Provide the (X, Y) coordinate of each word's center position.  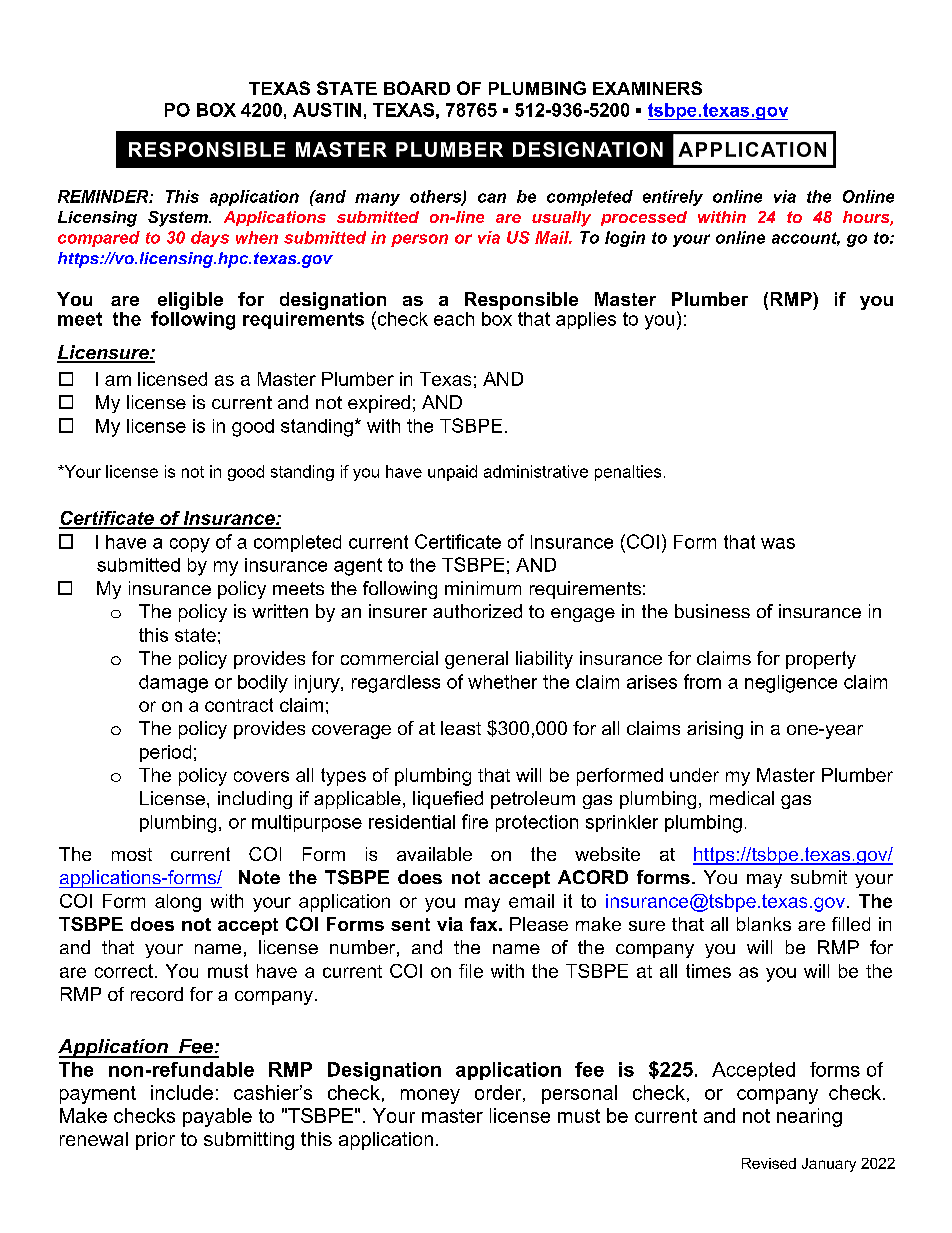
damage (173, 684)
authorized (477, 611)
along (178, 903)
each (454, 319)
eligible (189, 302)
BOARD (417, 88)
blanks (764, 924)
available (434, 854)
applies (586, 320)
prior (155, 1141)
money (430, 1096)
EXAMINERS (647, 88)
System (179, 219)
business (712, 611)
